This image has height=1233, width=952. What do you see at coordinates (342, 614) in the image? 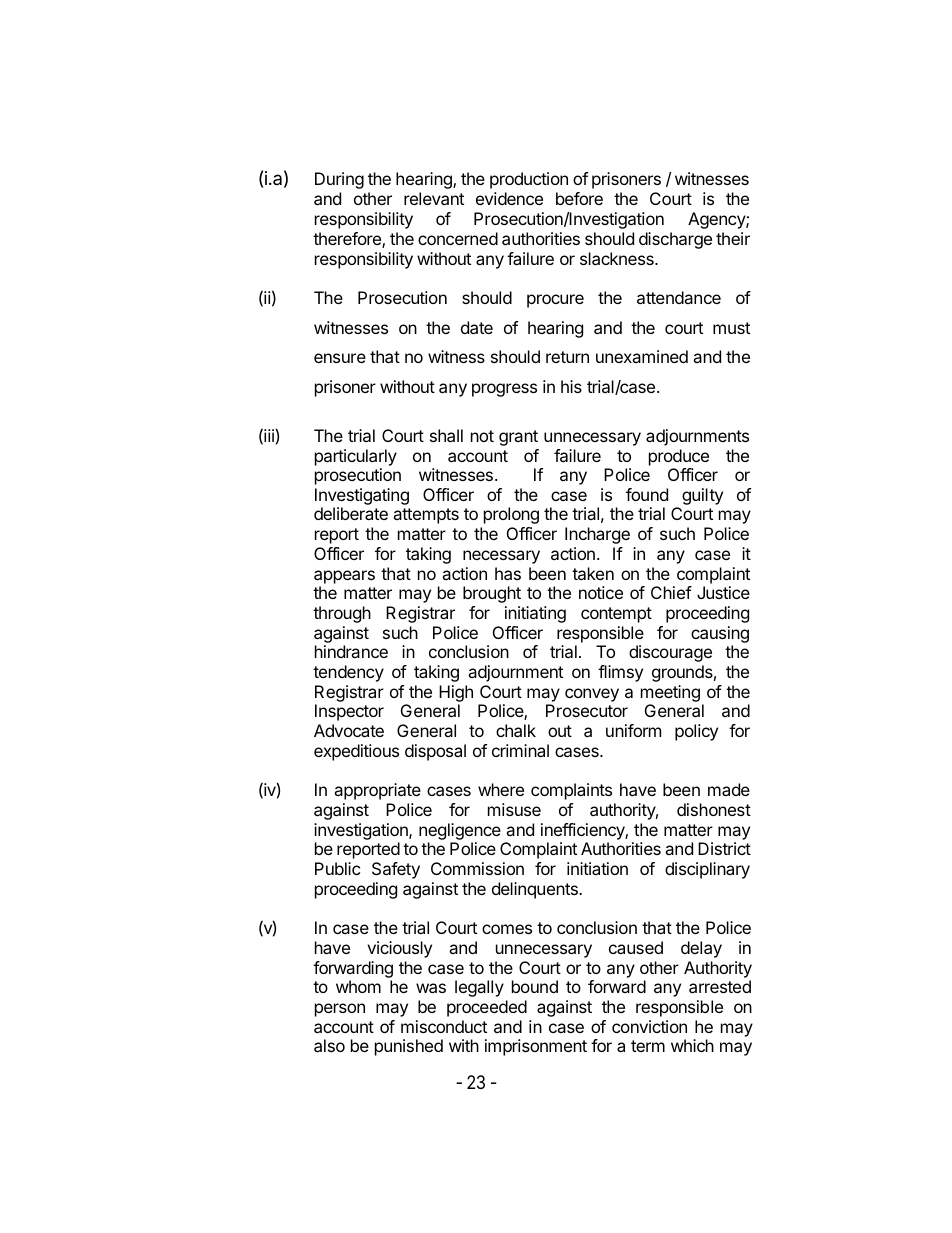
I see `through` at bounding box center [342, 614].
